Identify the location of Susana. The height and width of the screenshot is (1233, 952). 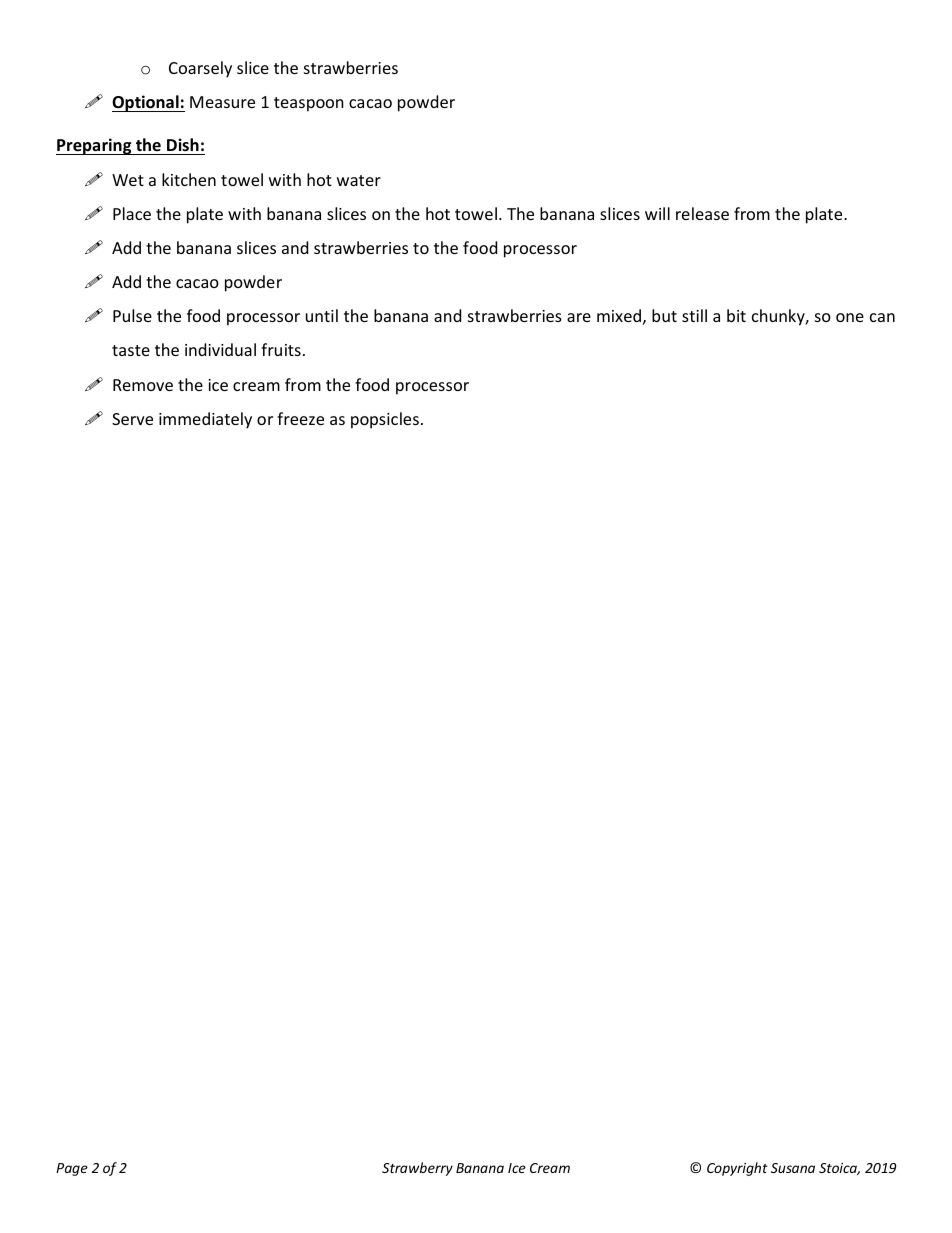
(793, 1168).
